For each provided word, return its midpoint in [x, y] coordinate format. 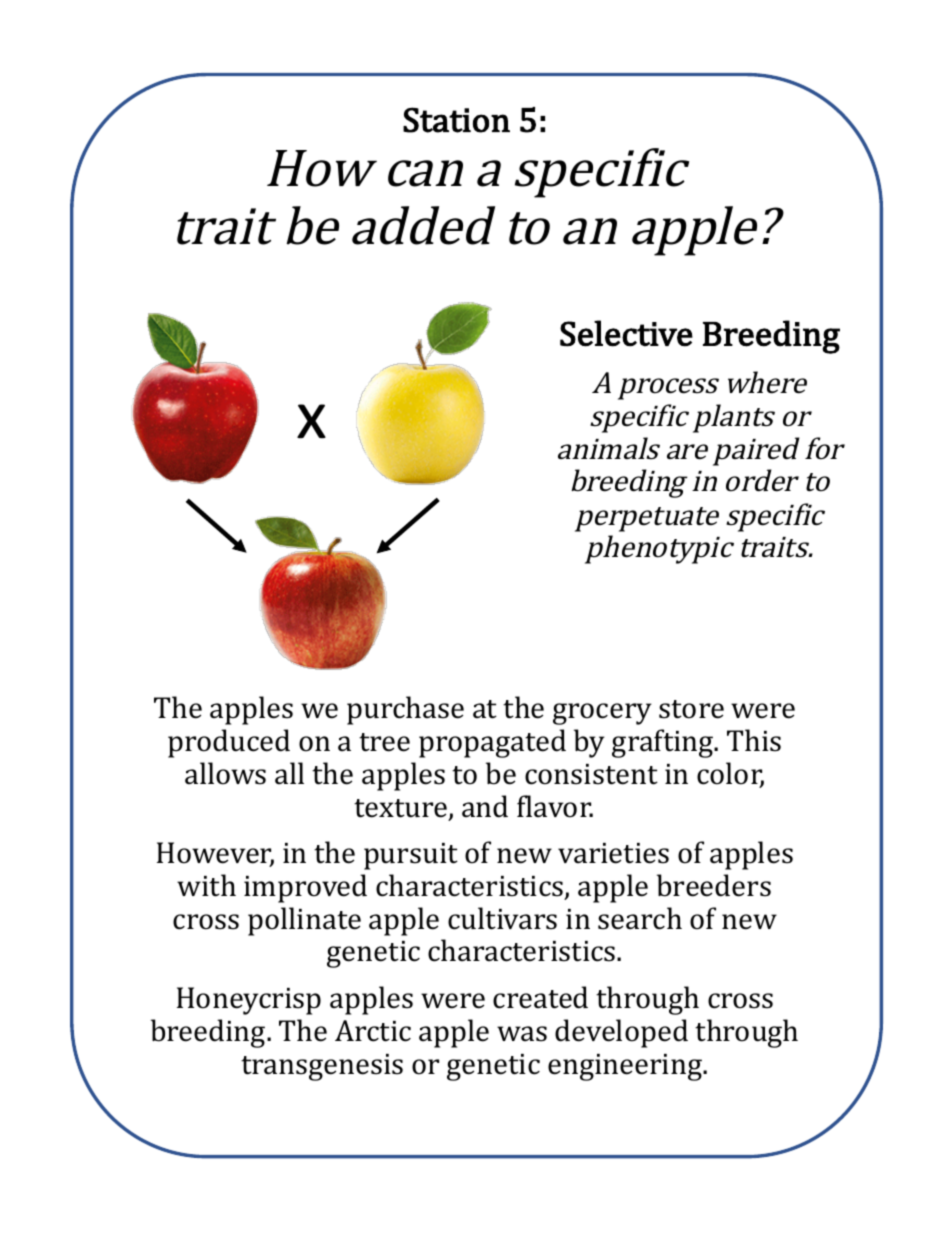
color [730, 774]
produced [229, 743]
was [522, 1034]
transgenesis [322, 1067]
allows [225, 773]
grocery [602, 714]
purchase [405, 710]
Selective [626, 333]
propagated [492, 743]
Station [456, 120]
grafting [664, 743]
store [691, 709]
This [754, 740]
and [485, 806]
